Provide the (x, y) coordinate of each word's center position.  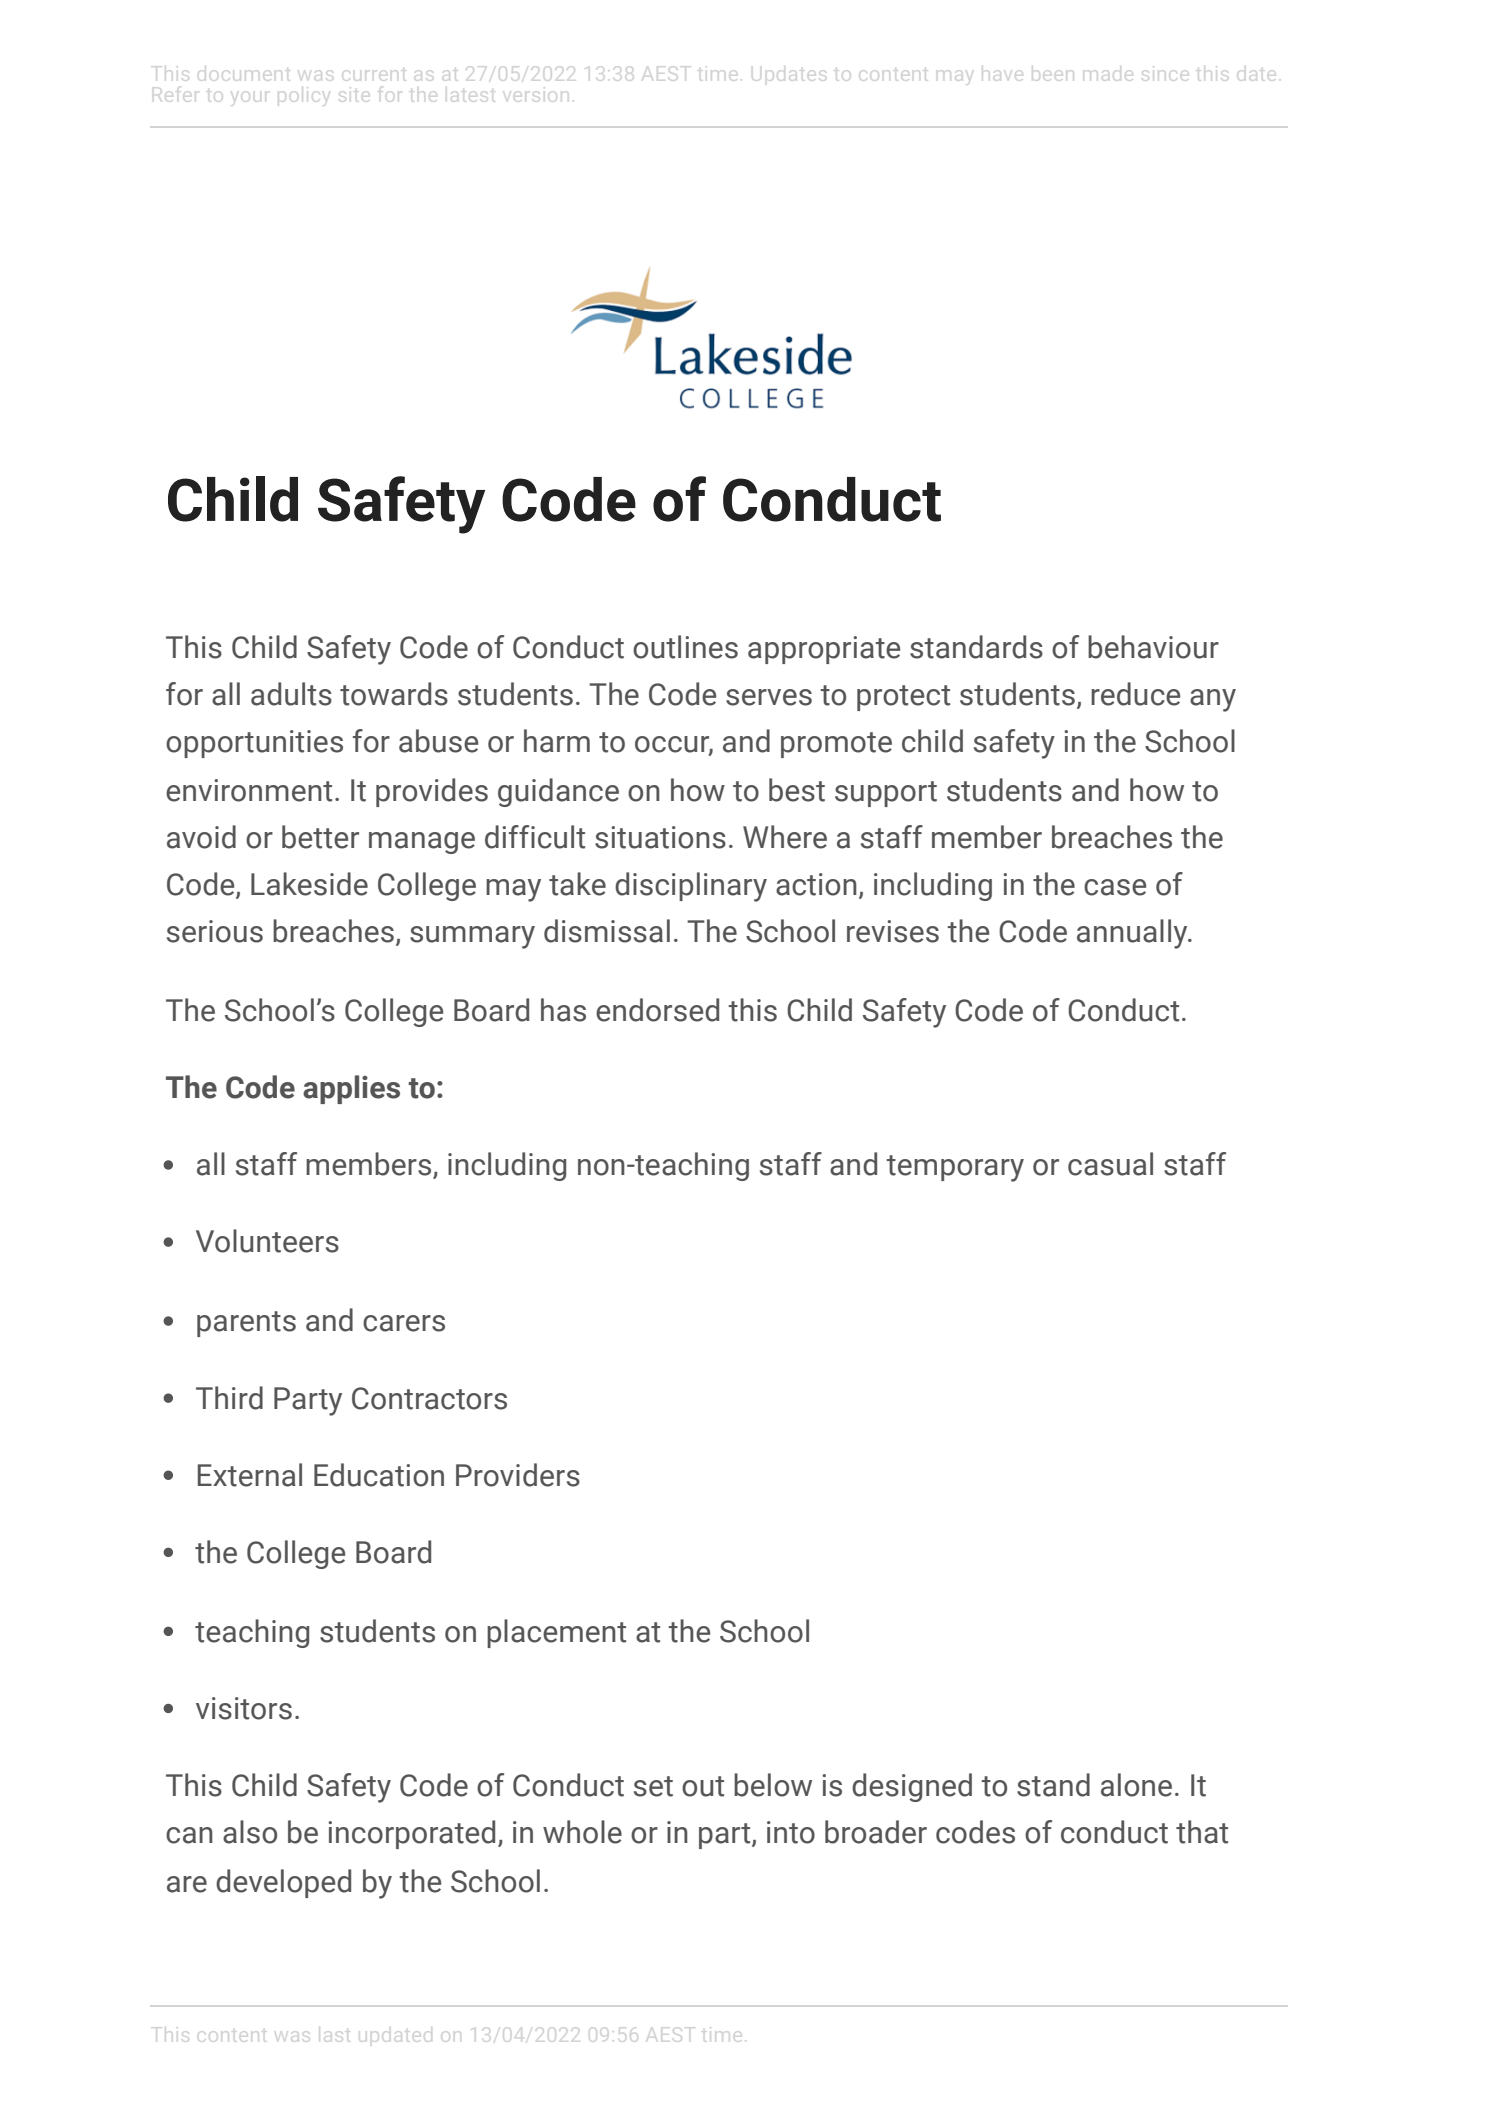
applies (351, 1089)
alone (1136, 1785)
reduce (1135, 694)
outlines (685, 647)
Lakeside (309, 884)
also (250, 1832)
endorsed (657, 1010)
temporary (955, 1168)
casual (1110, 1164)
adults (291, 694)
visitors (244, 1708)
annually (1133, 934)
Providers (518, 1475)
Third (229, 1398)
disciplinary (691, 887)
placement (556, 1633)
